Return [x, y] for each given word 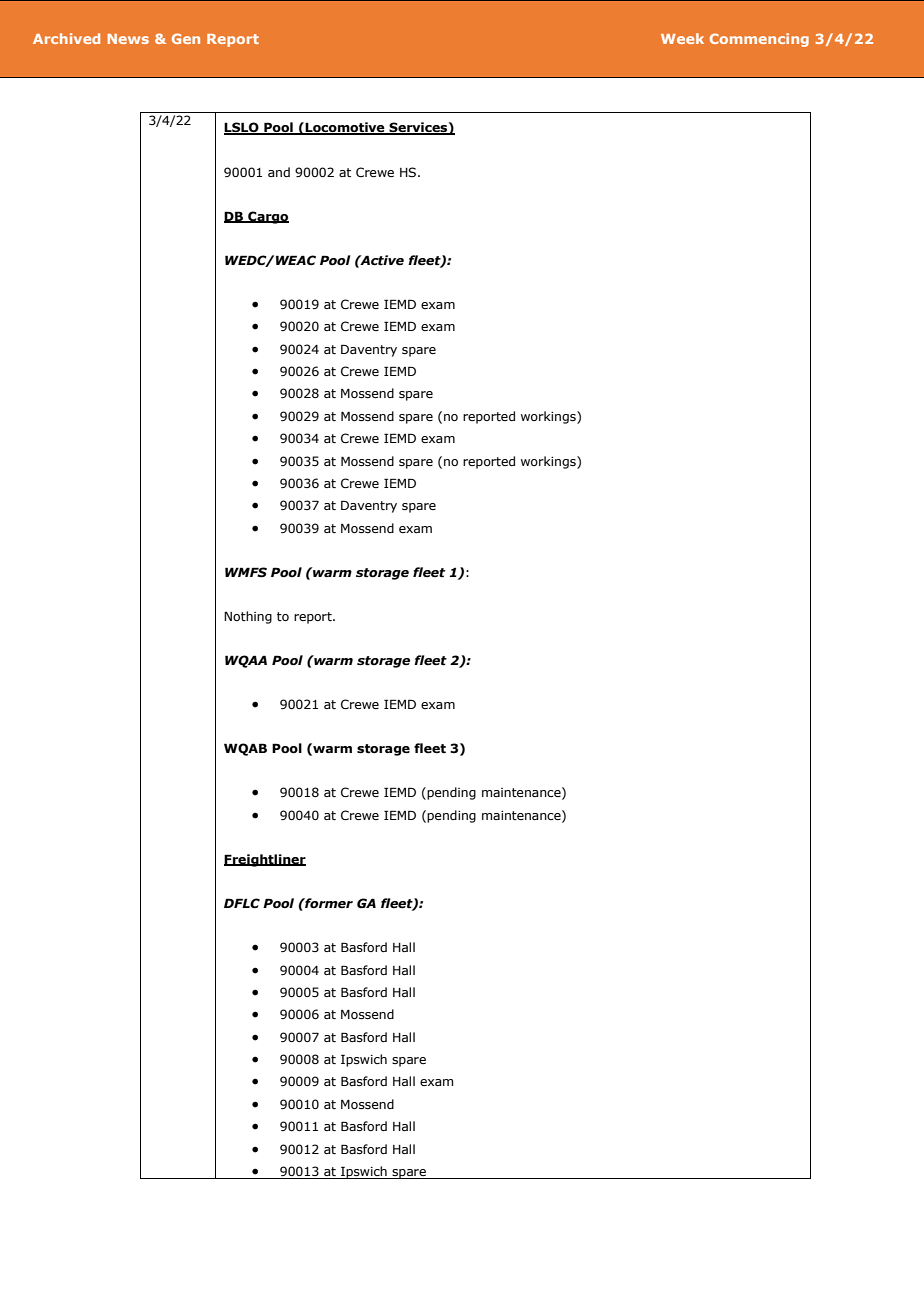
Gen [186, 38]
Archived [66, 38]
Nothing [248, 617]
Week [682, 38]
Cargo [267, 217]
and [279, 172]
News [128, 39]
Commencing [759, 40]
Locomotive [345, 128]
